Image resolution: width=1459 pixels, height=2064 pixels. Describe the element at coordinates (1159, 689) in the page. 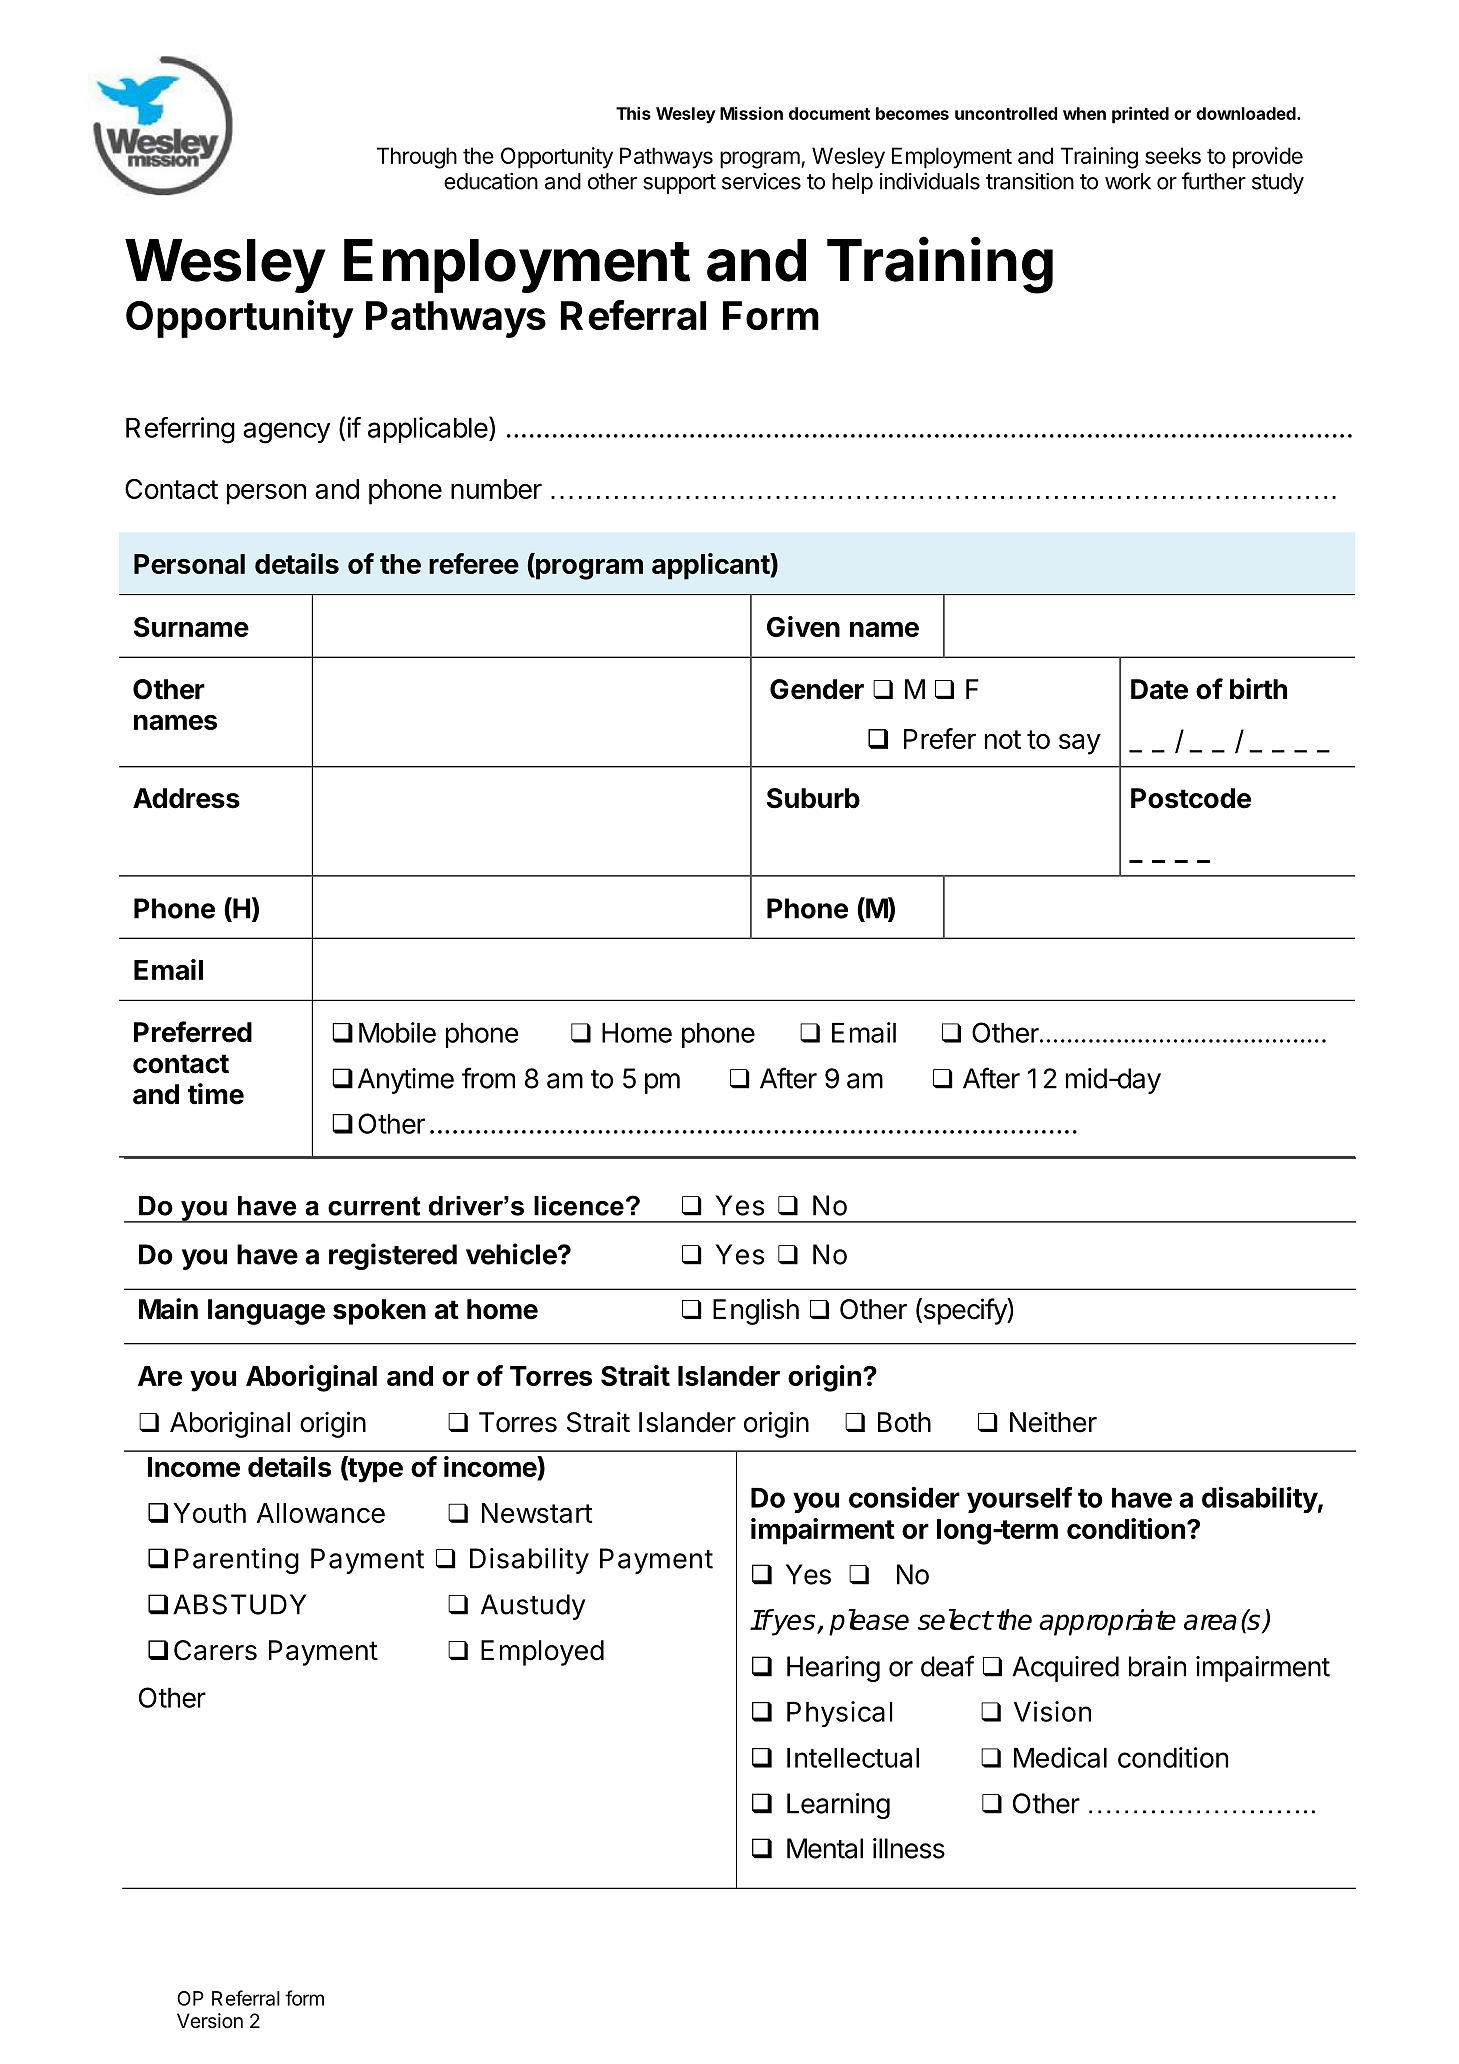

I see `Date` at that location.
